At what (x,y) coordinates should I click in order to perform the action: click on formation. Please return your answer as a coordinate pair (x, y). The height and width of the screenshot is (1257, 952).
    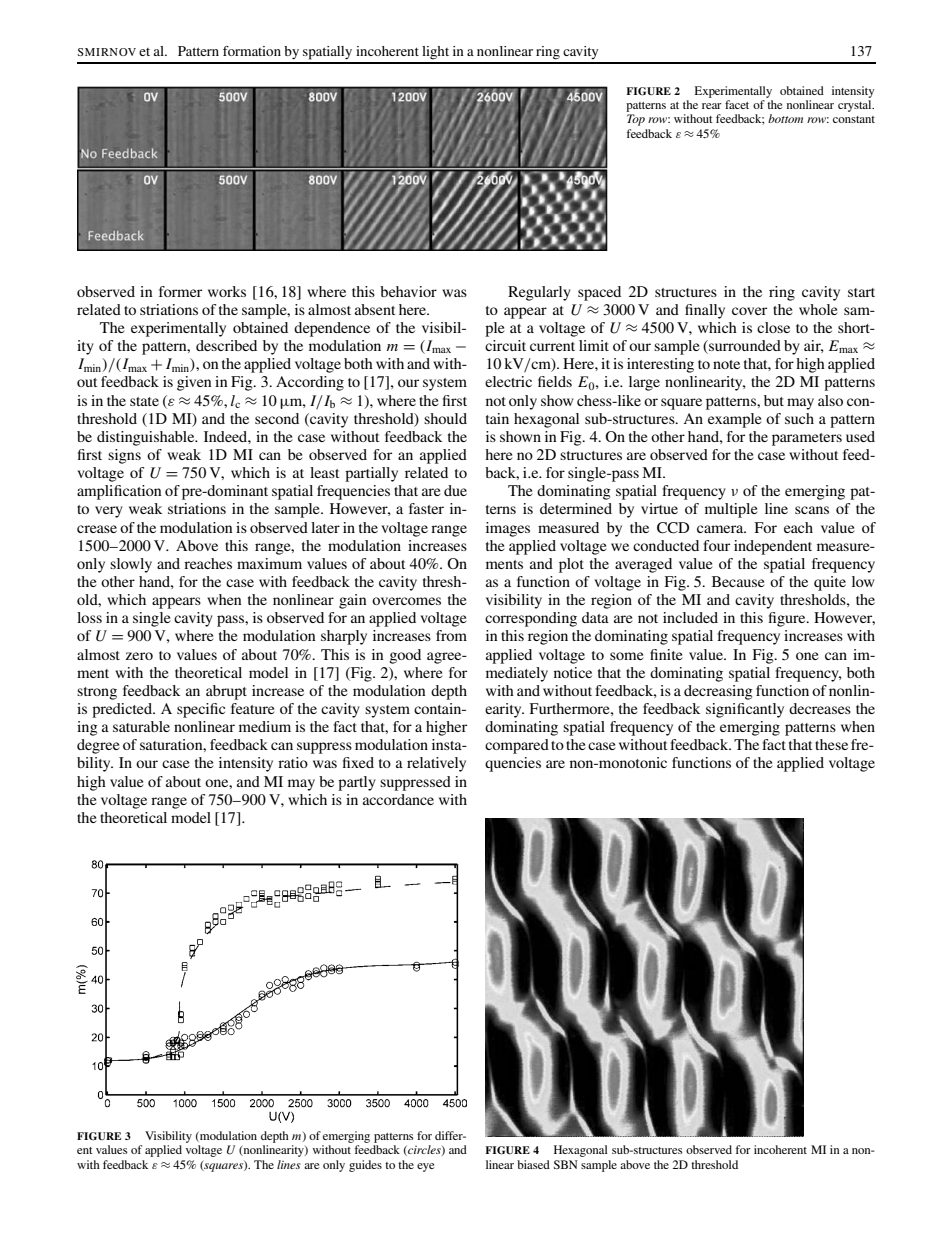
    Looking at the image, I should click on (252, 51).
